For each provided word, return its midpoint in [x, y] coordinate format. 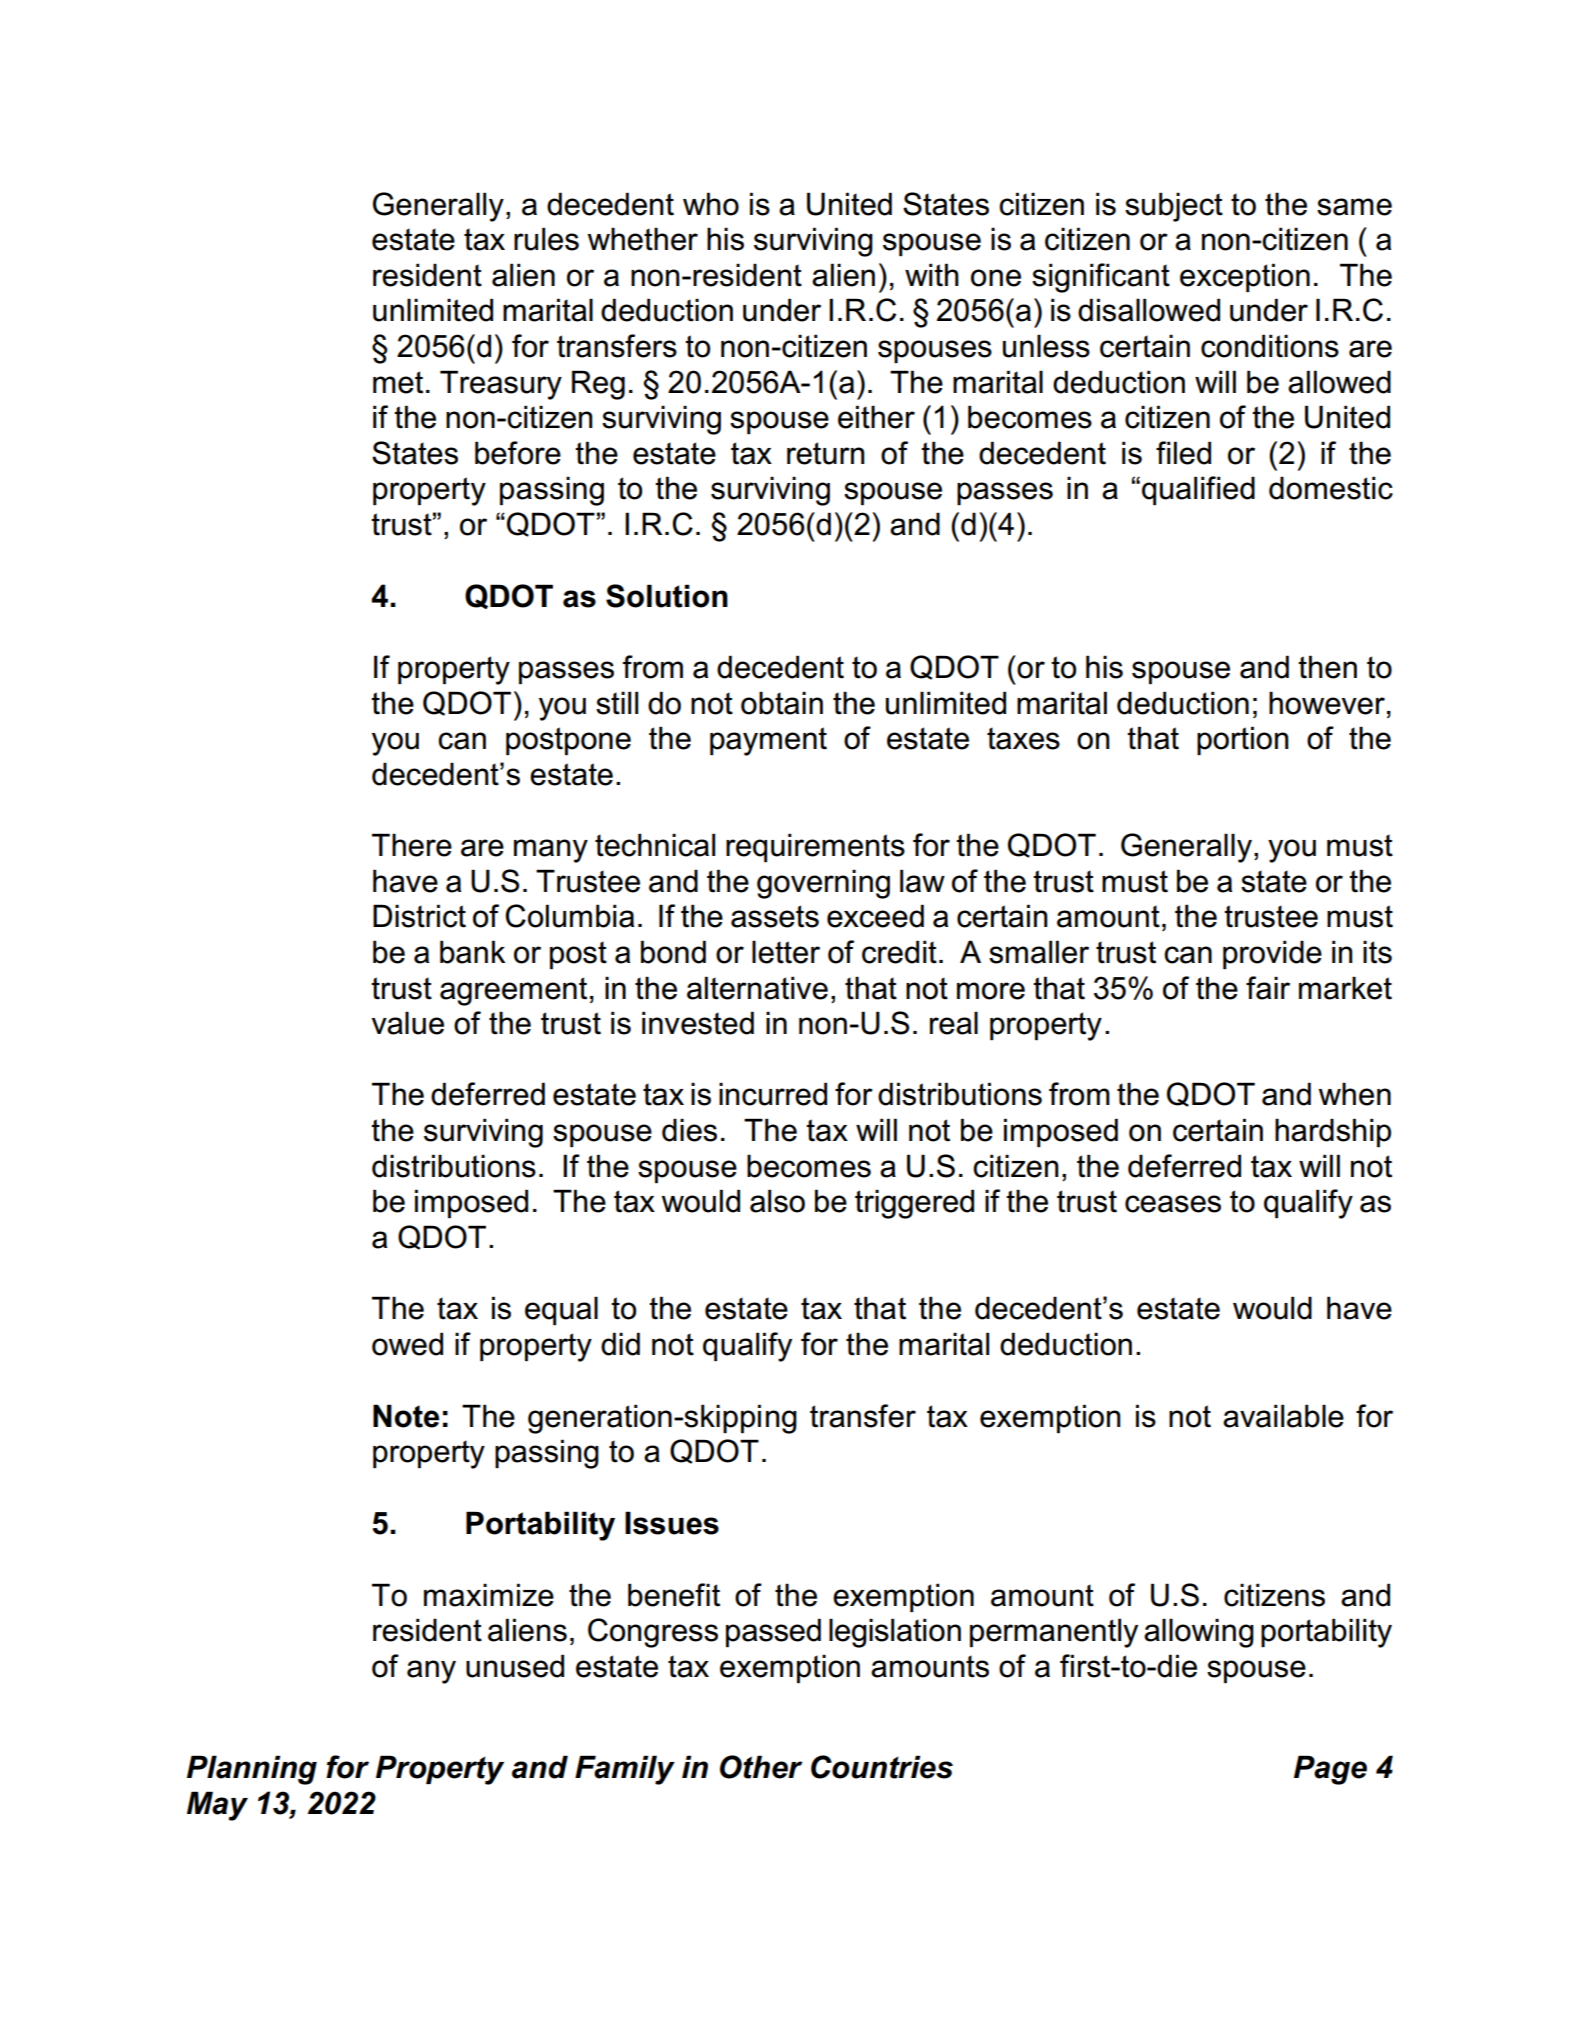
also [777, 1201]
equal [561, 1310]
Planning [252, 1770]
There [412, 845]
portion [1243, 740]
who [711, 204]
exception [1245, 277]
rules [546, 239]
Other [761, 1767]
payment [768, 741]
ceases [1173, 1204]
